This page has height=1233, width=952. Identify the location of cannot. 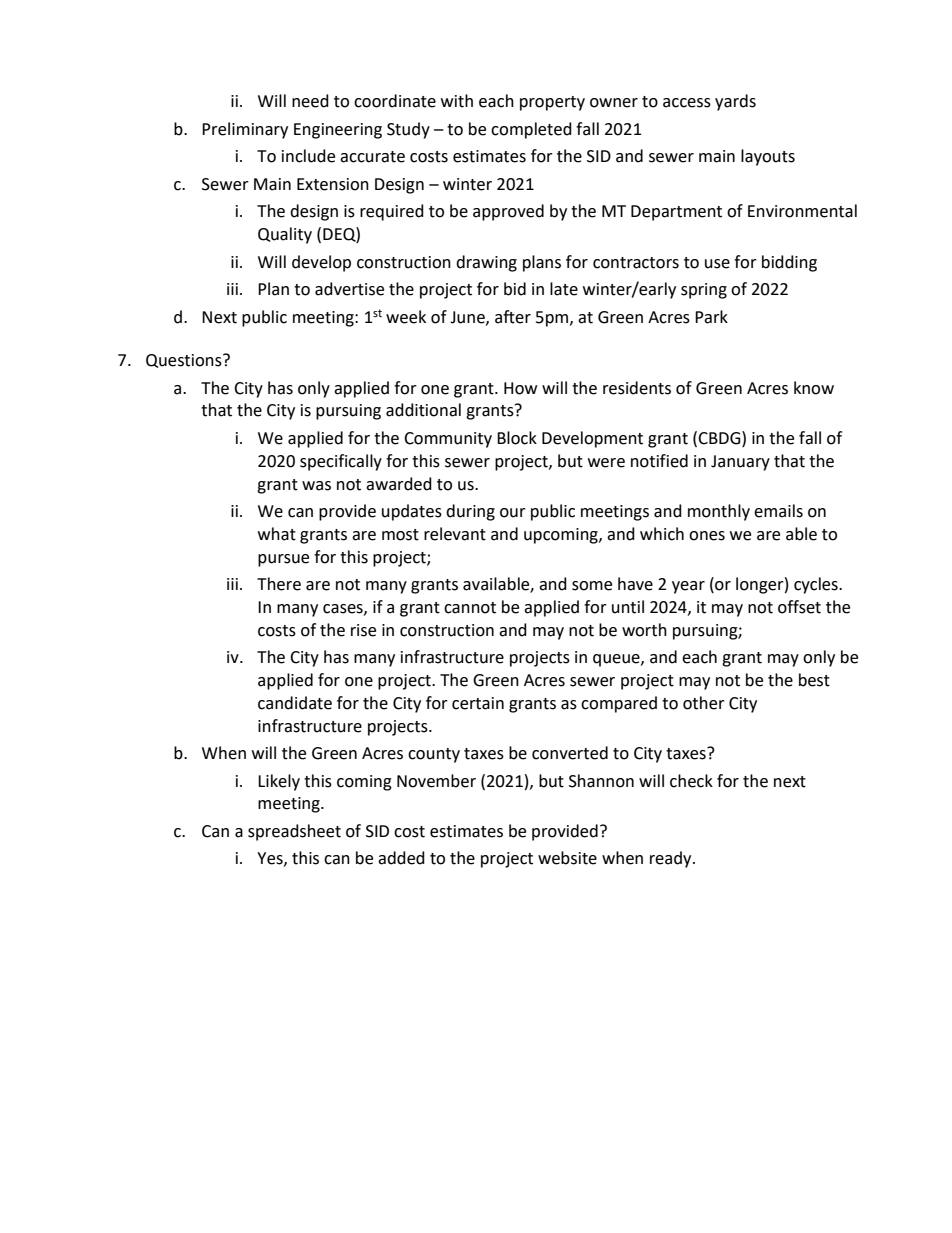
(470, 608).
